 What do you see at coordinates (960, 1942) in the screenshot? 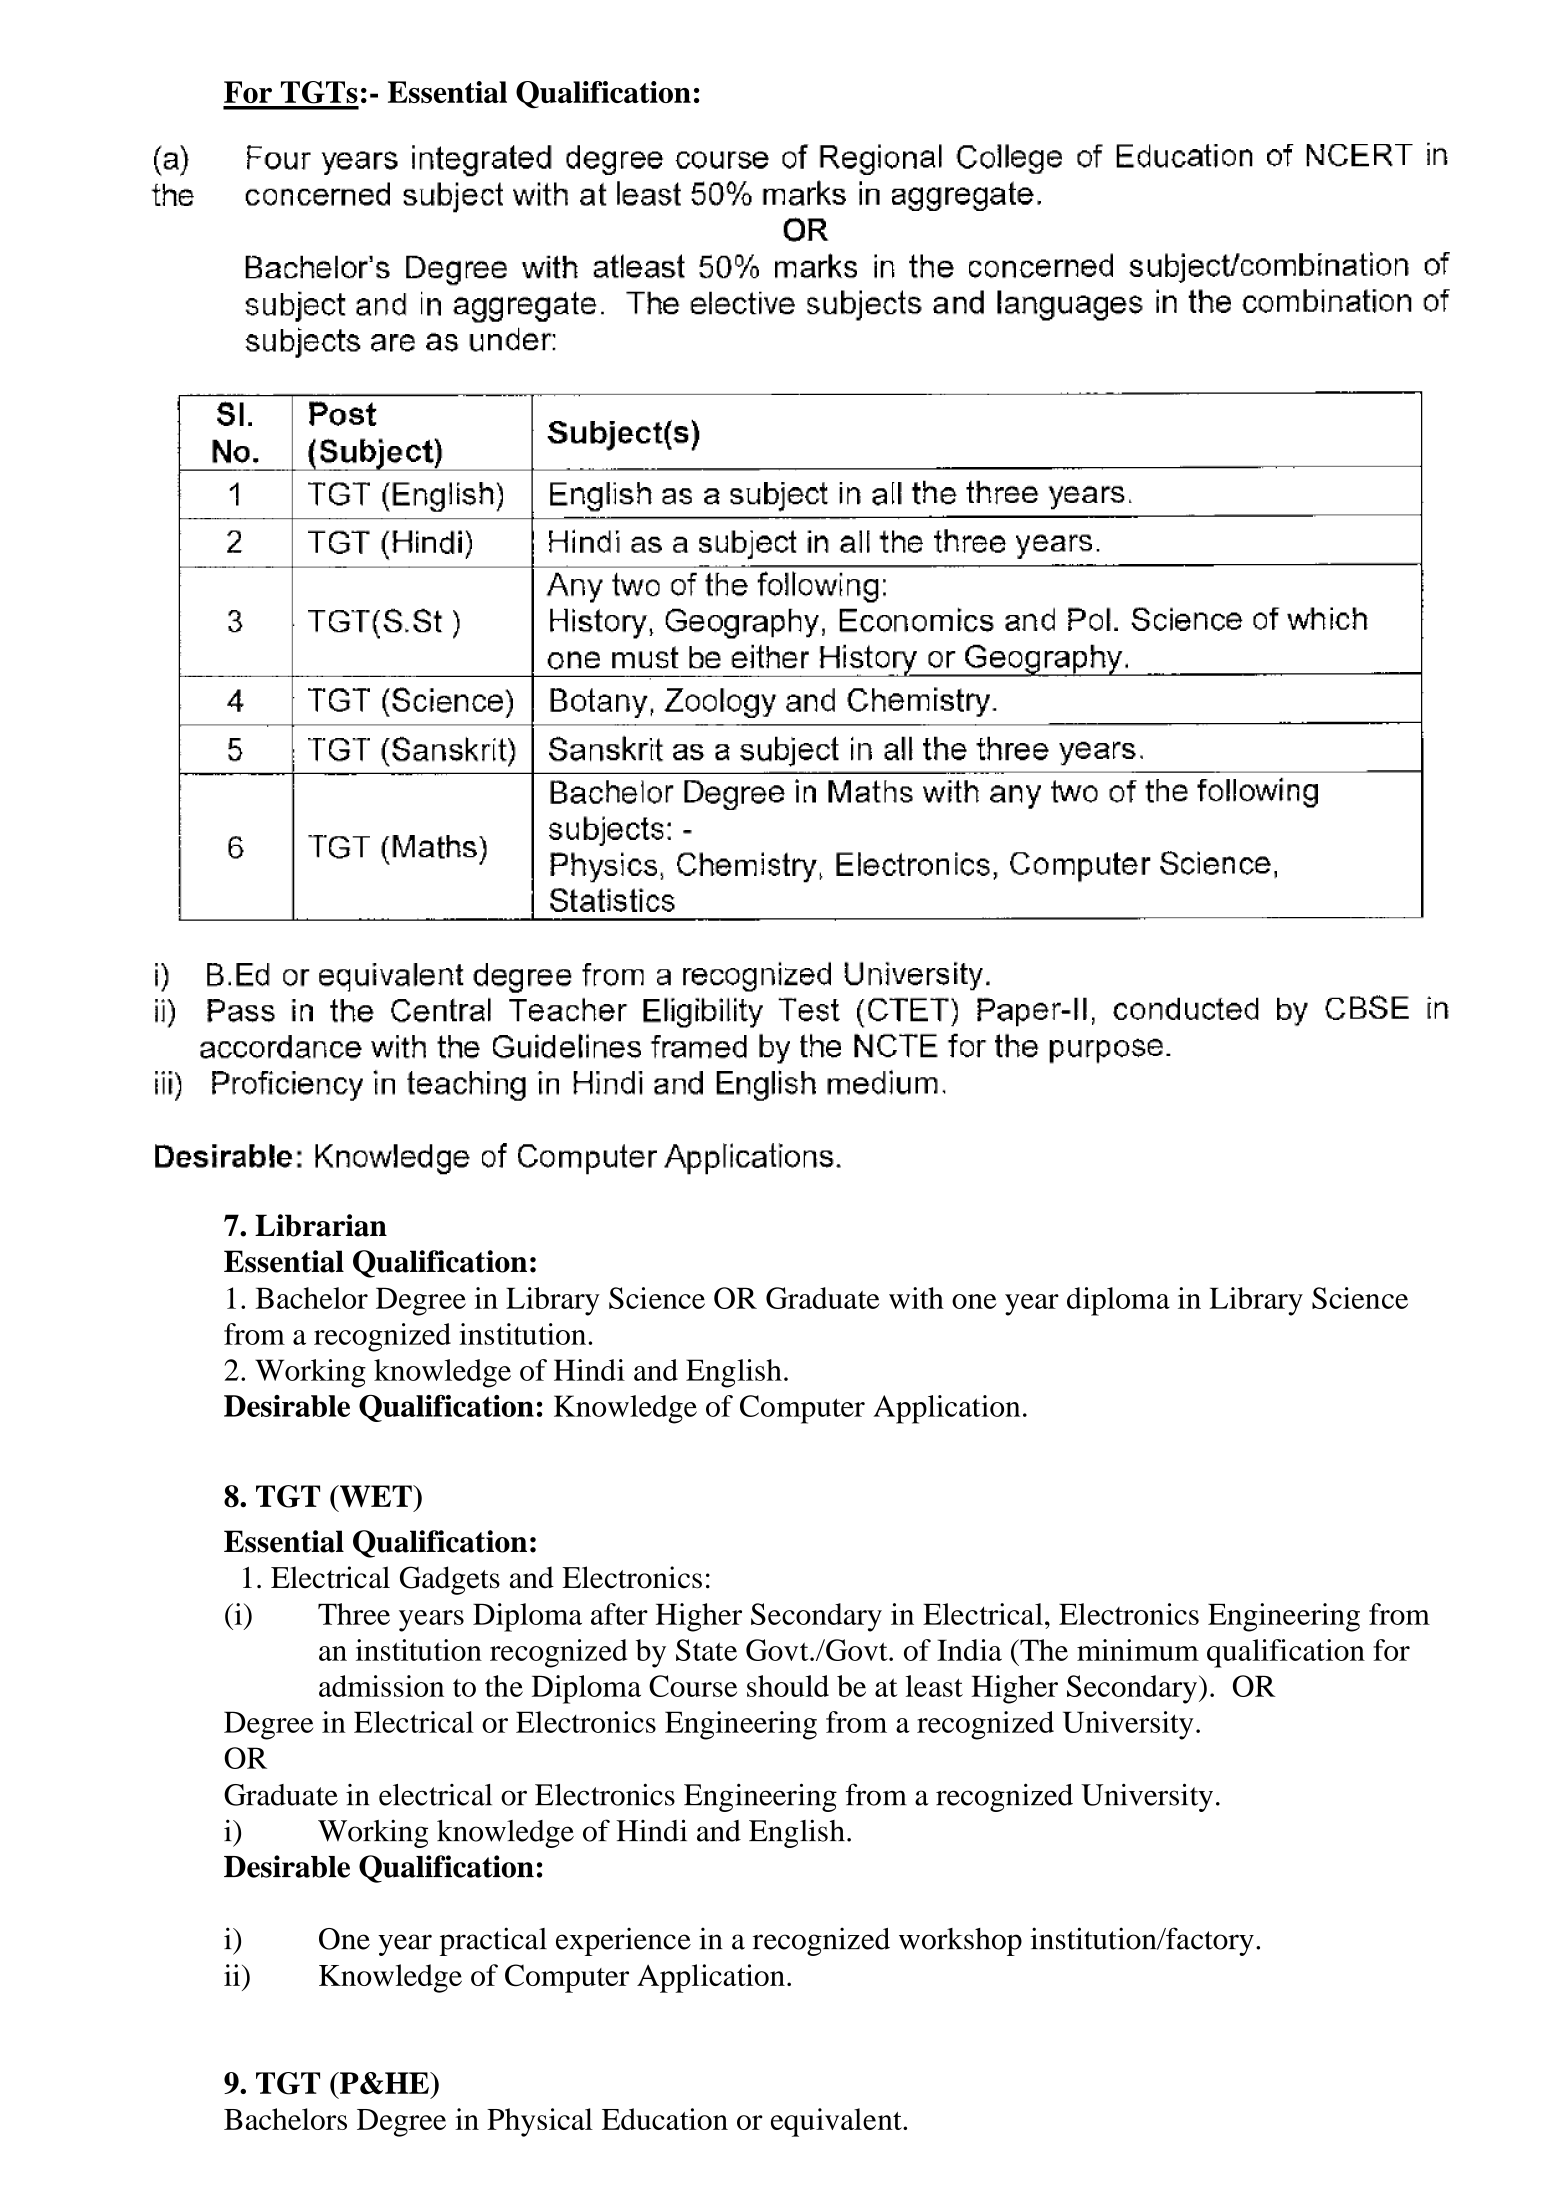
I see `workshop` at bounding box center [960, 1942].
